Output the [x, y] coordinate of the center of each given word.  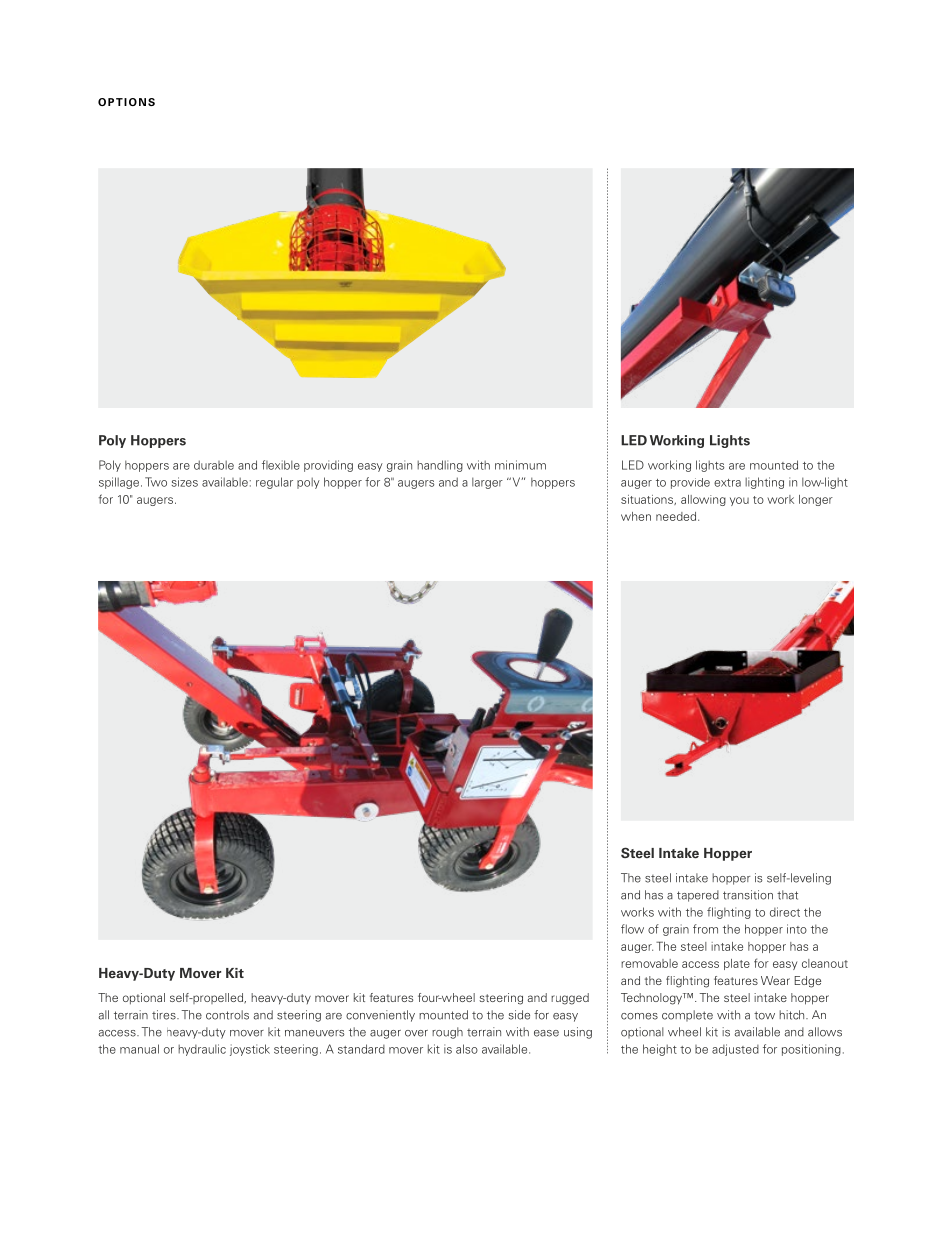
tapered [698, 896]
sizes [185, 482]
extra [727, 483]
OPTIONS [126, 102]
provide [690, 483]
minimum [520, 465]
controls [227, 1015]
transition [748, 895]
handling [440, 466]
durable [214, 465]
